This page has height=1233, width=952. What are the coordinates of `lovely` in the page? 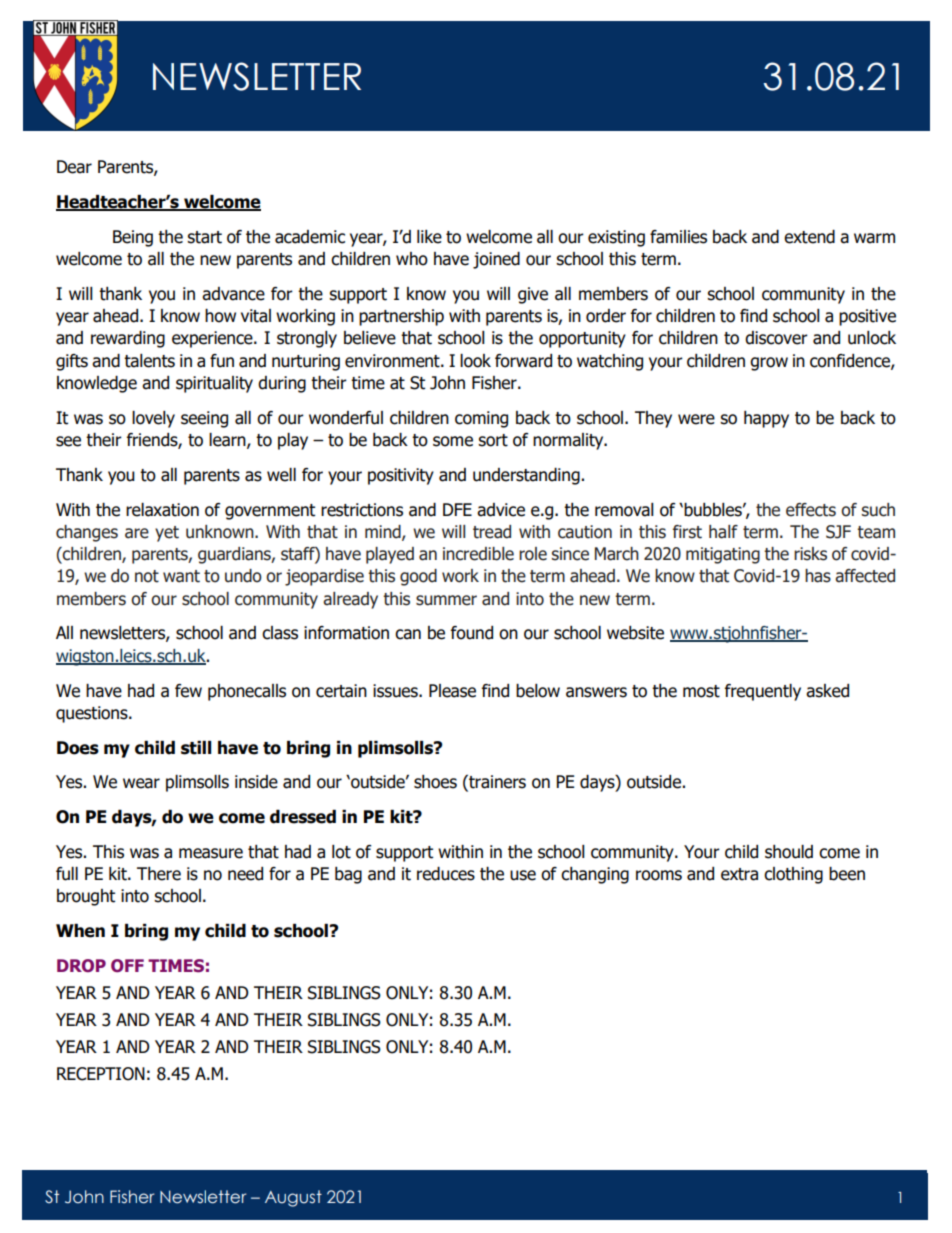 It's located at (153, 419).
